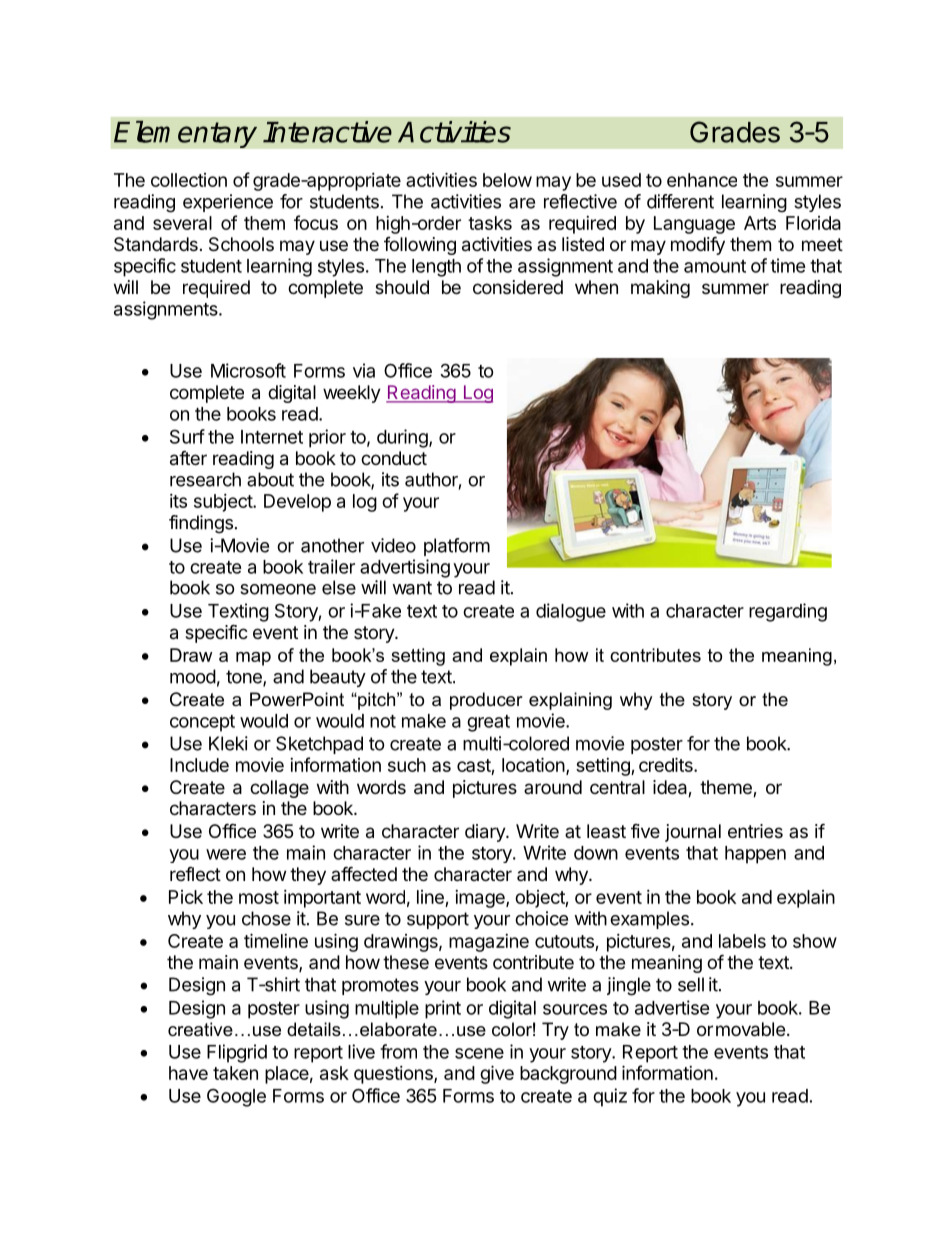 This screenshot has height=1233, width=952. Describe the element at coordinates (518, 287) in the screenshot. I see `considered` at that location.
